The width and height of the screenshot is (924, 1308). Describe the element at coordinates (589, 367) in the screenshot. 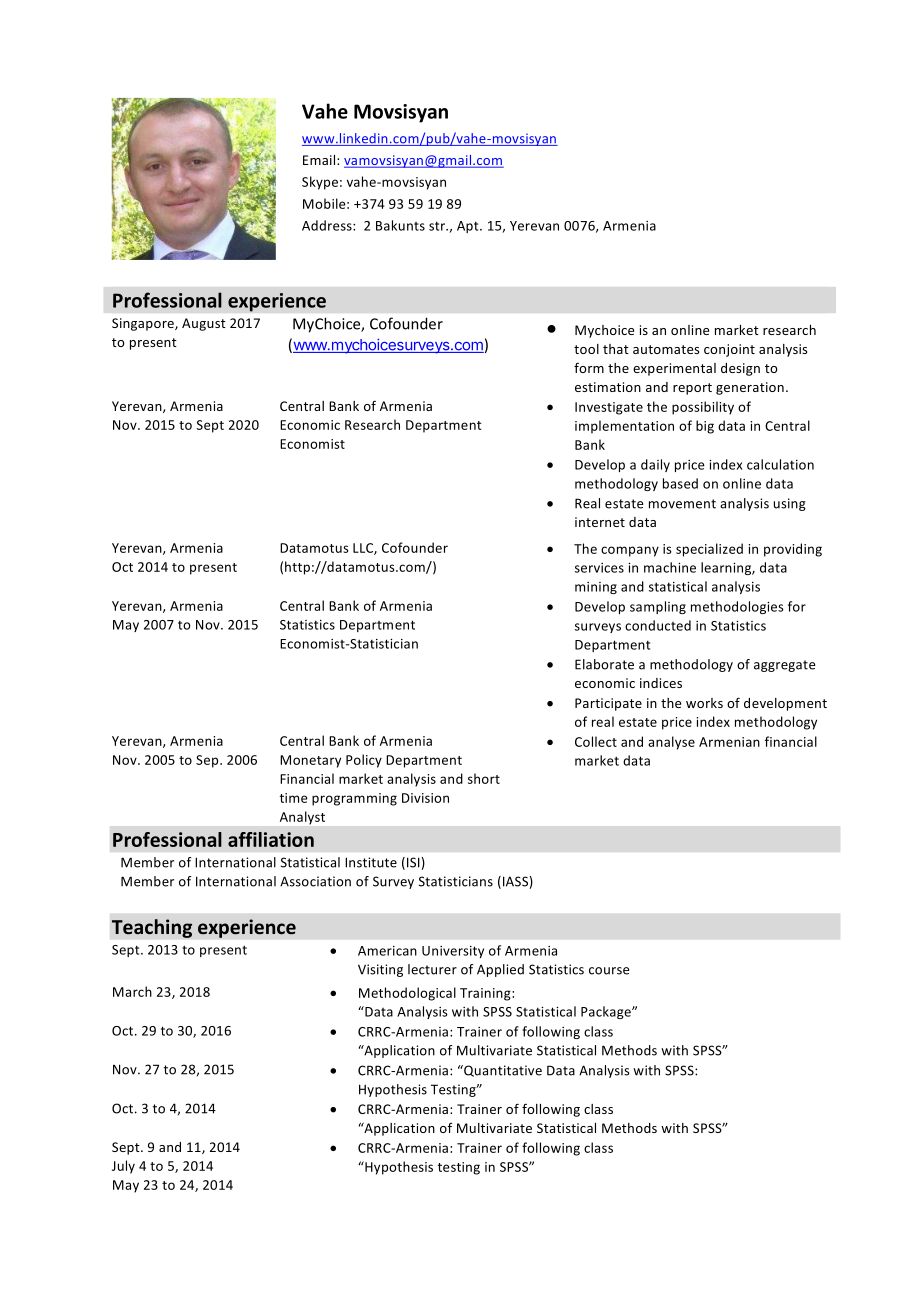

I see `form` at that location.
